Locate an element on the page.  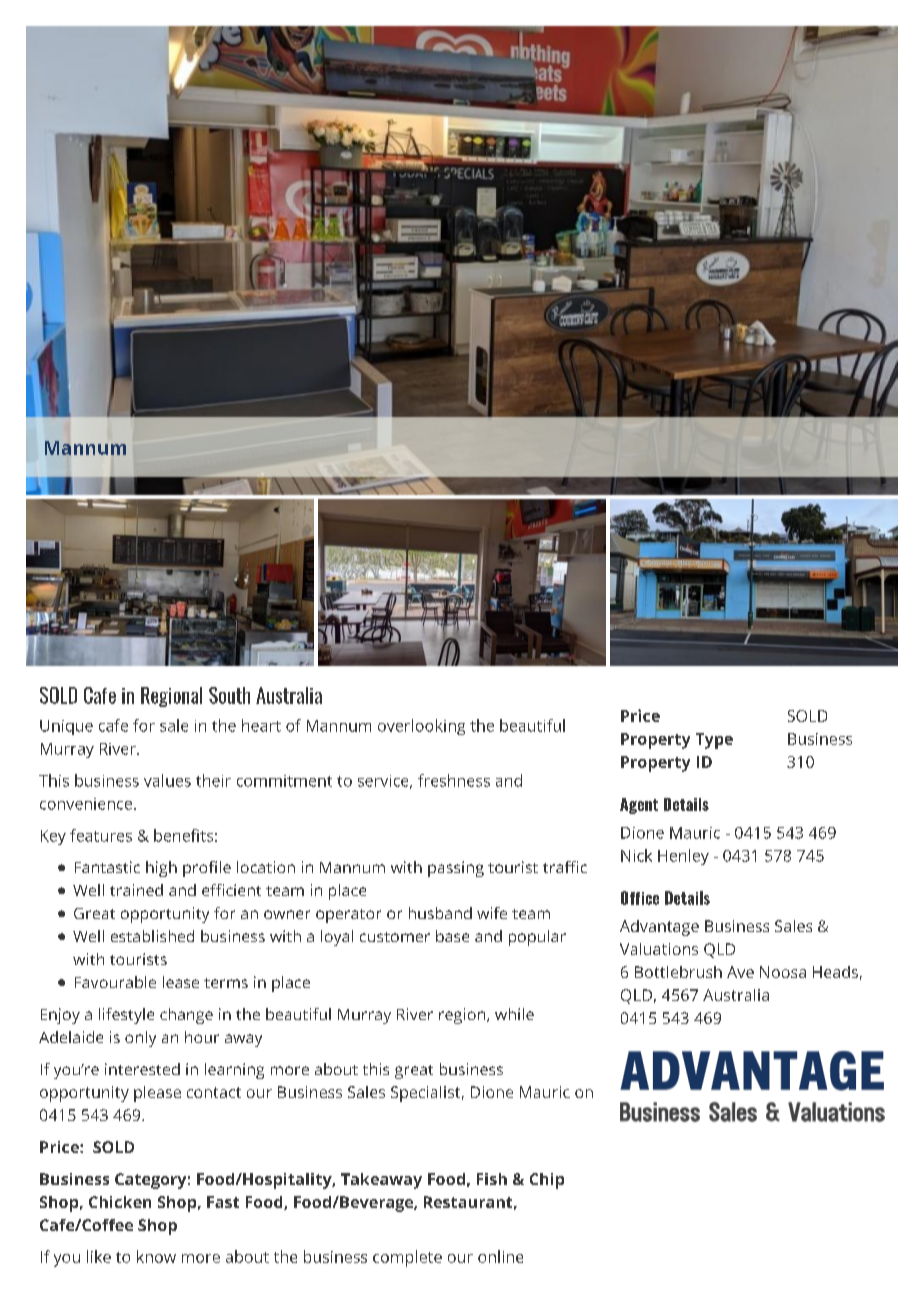
Unique is located at coordinates (66, 727).
